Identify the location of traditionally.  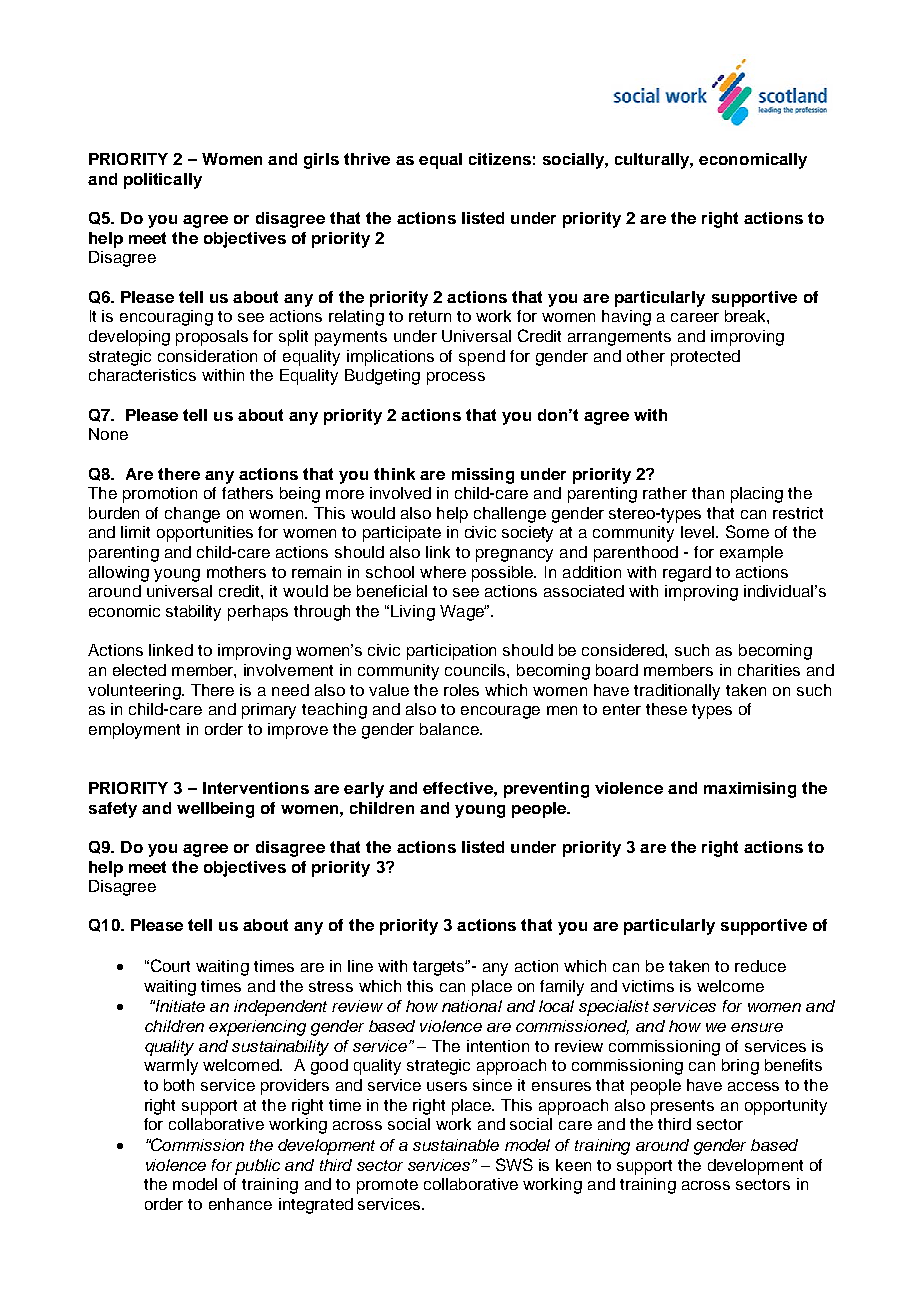
(677, 692).
